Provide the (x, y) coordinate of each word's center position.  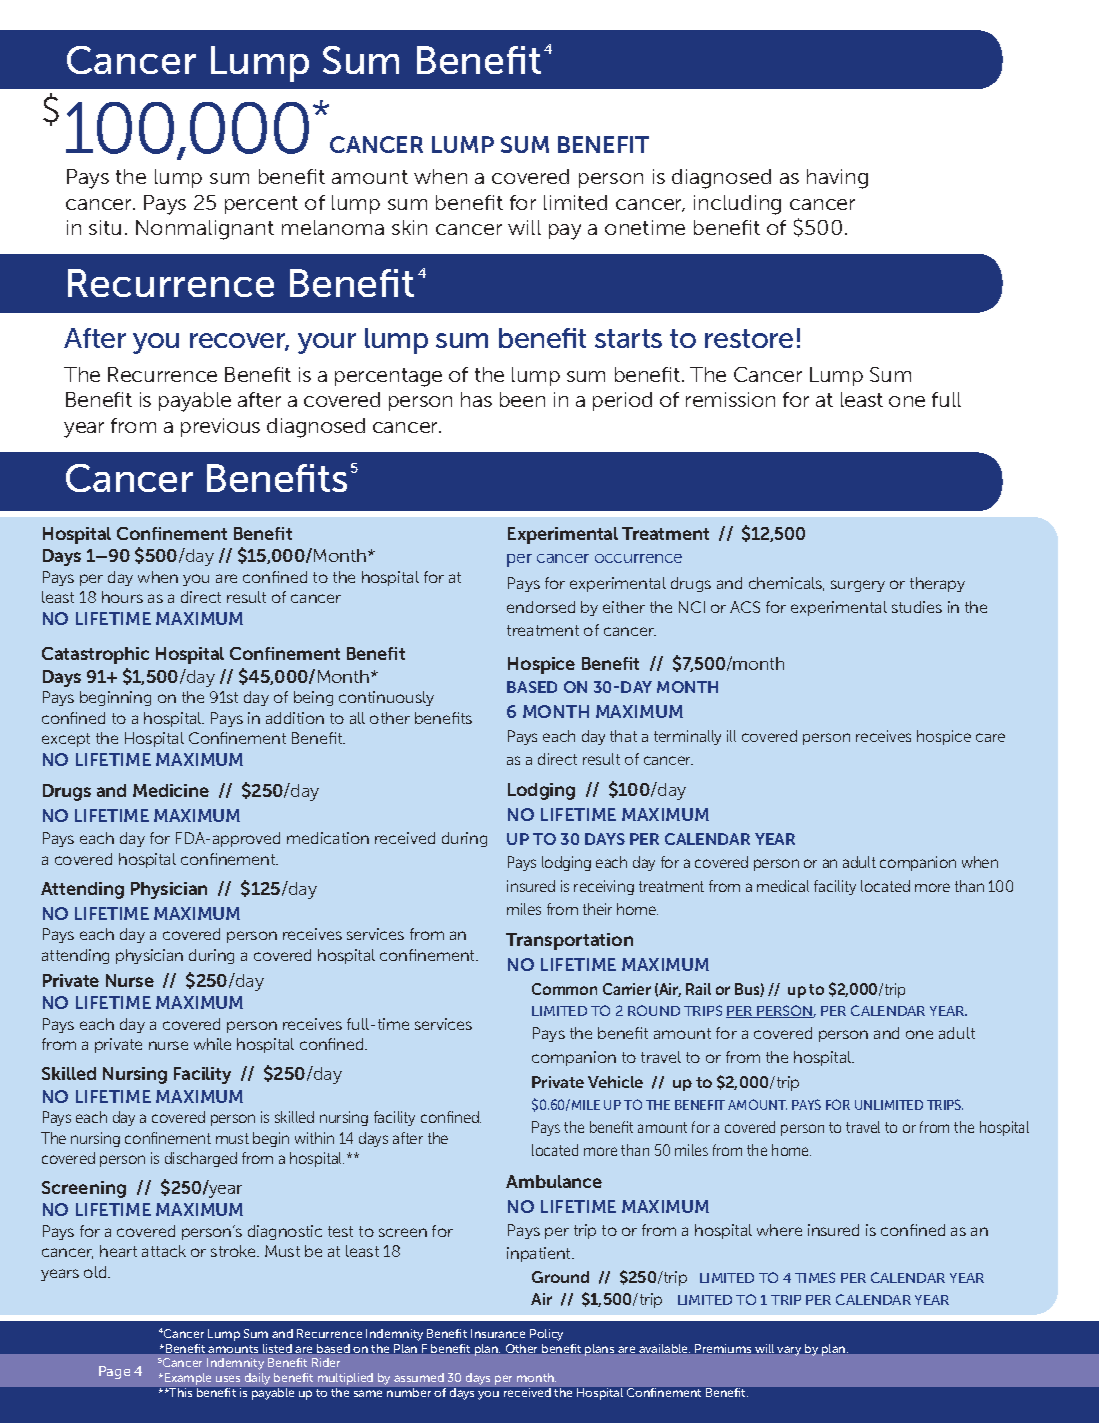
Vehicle (615, 1082)
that (623, 736)
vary (789, 1351)
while (212, 1044)
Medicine (171, 790)
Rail (698, 989)
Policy (546, 1335)
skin (409, 227)
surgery (858, 586)
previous (220, 427)
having (837, 179)
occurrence (638, 558)
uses (228, 1378)
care (990, 737)
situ (105, 227)
